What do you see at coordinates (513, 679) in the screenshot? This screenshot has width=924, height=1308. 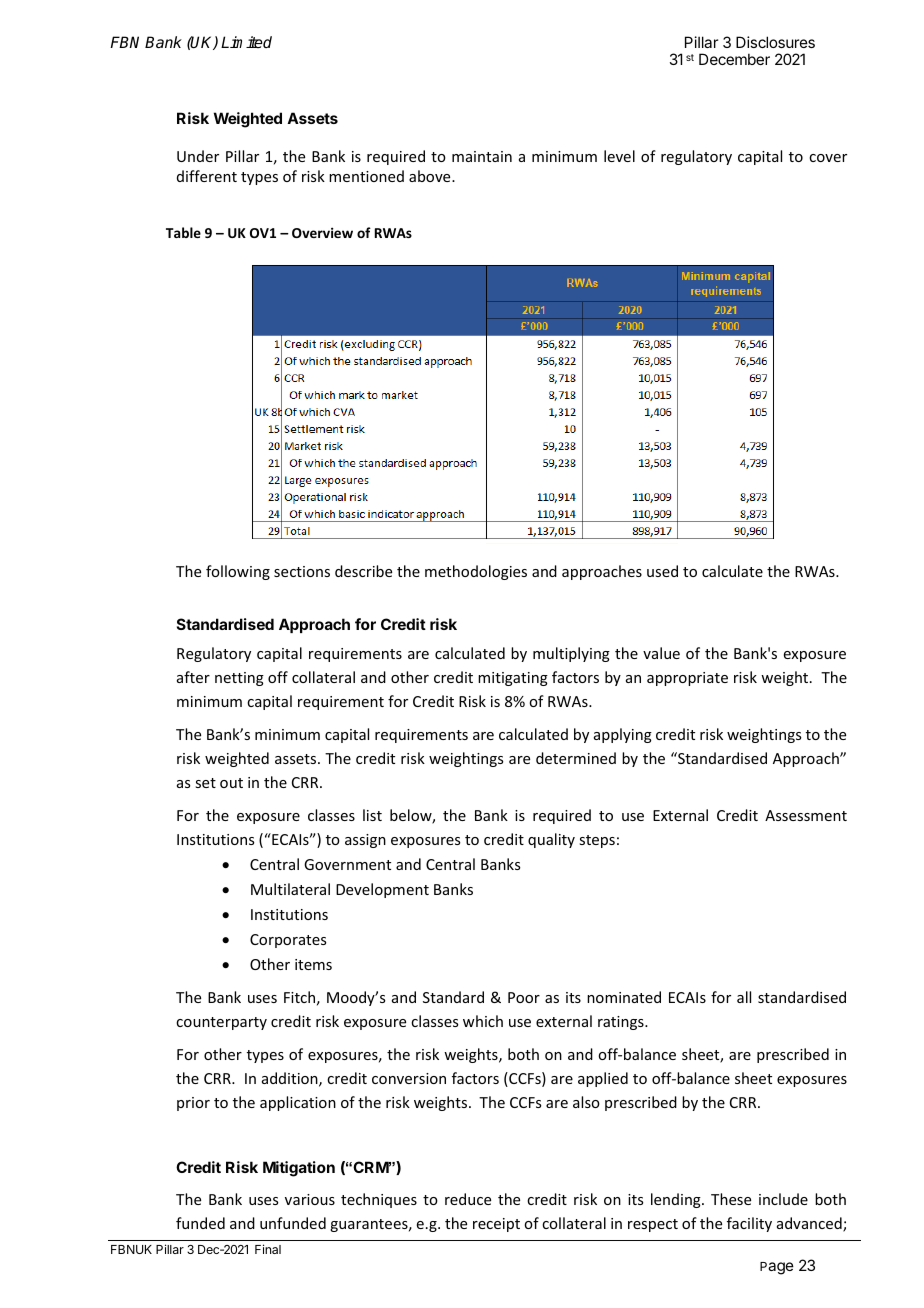 I see `mitigating` at bounding box center [513, 679].
